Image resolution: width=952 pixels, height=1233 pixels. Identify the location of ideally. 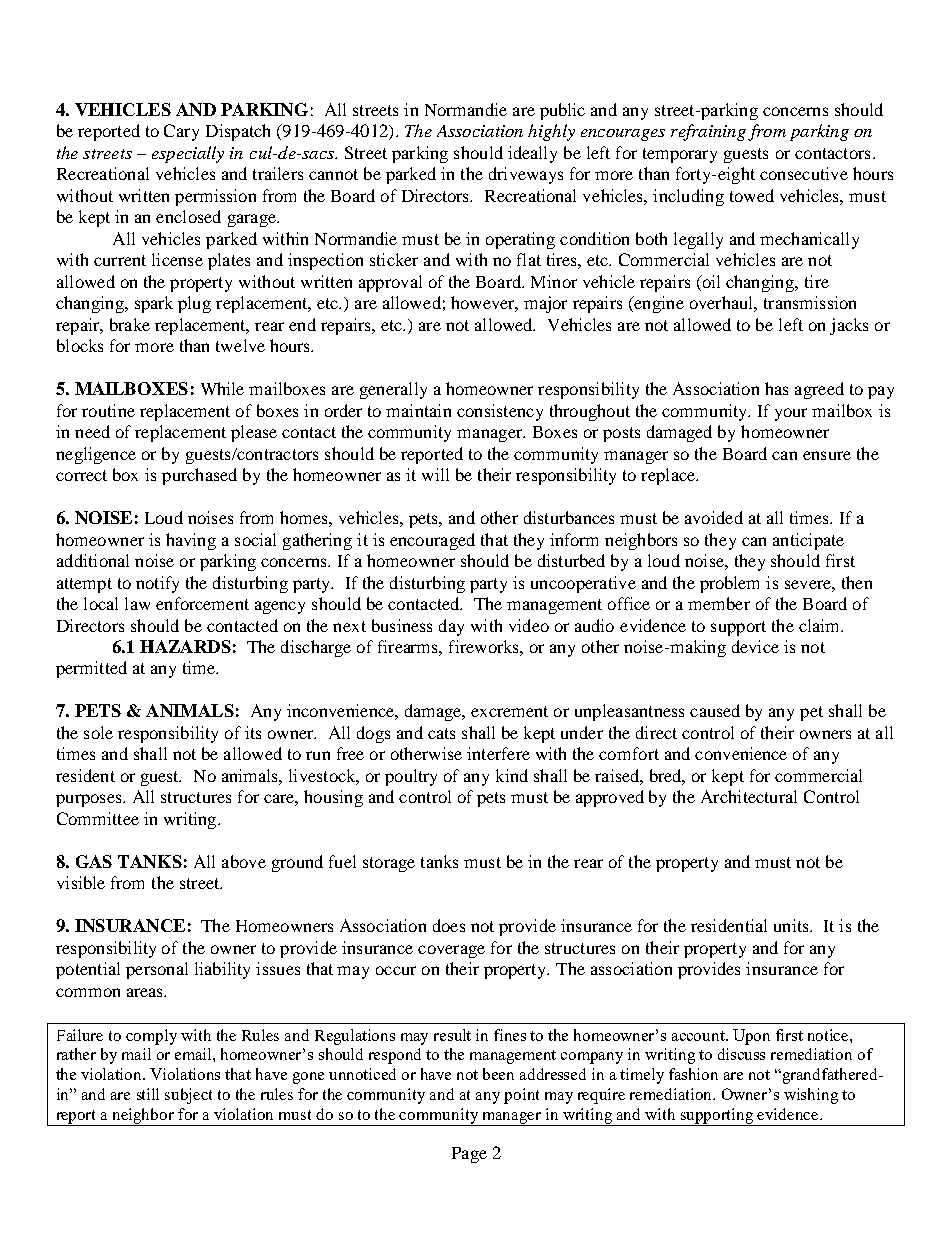
(532, 154).
